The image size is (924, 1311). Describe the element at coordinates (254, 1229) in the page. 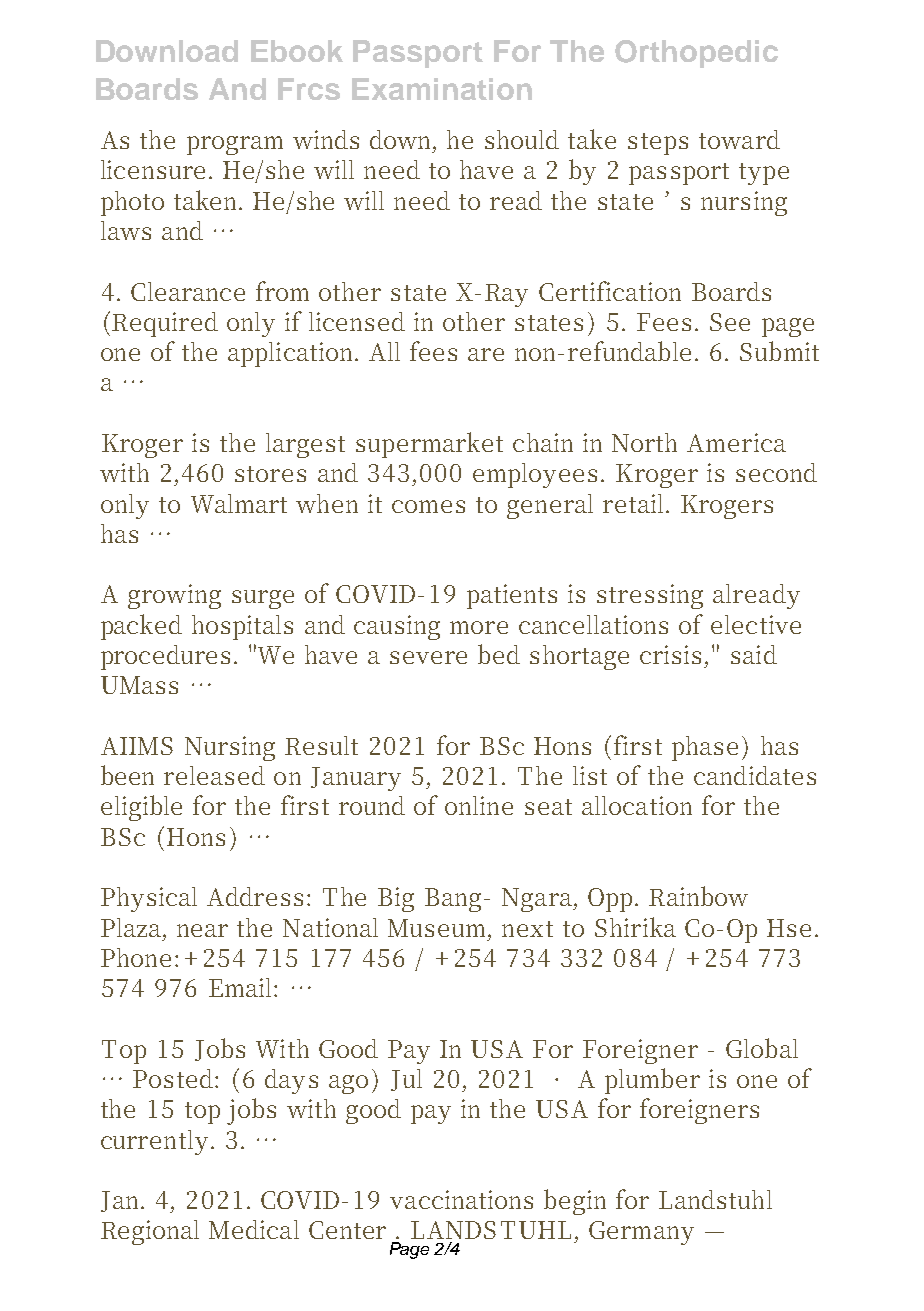

I see `Medical` at that location.
